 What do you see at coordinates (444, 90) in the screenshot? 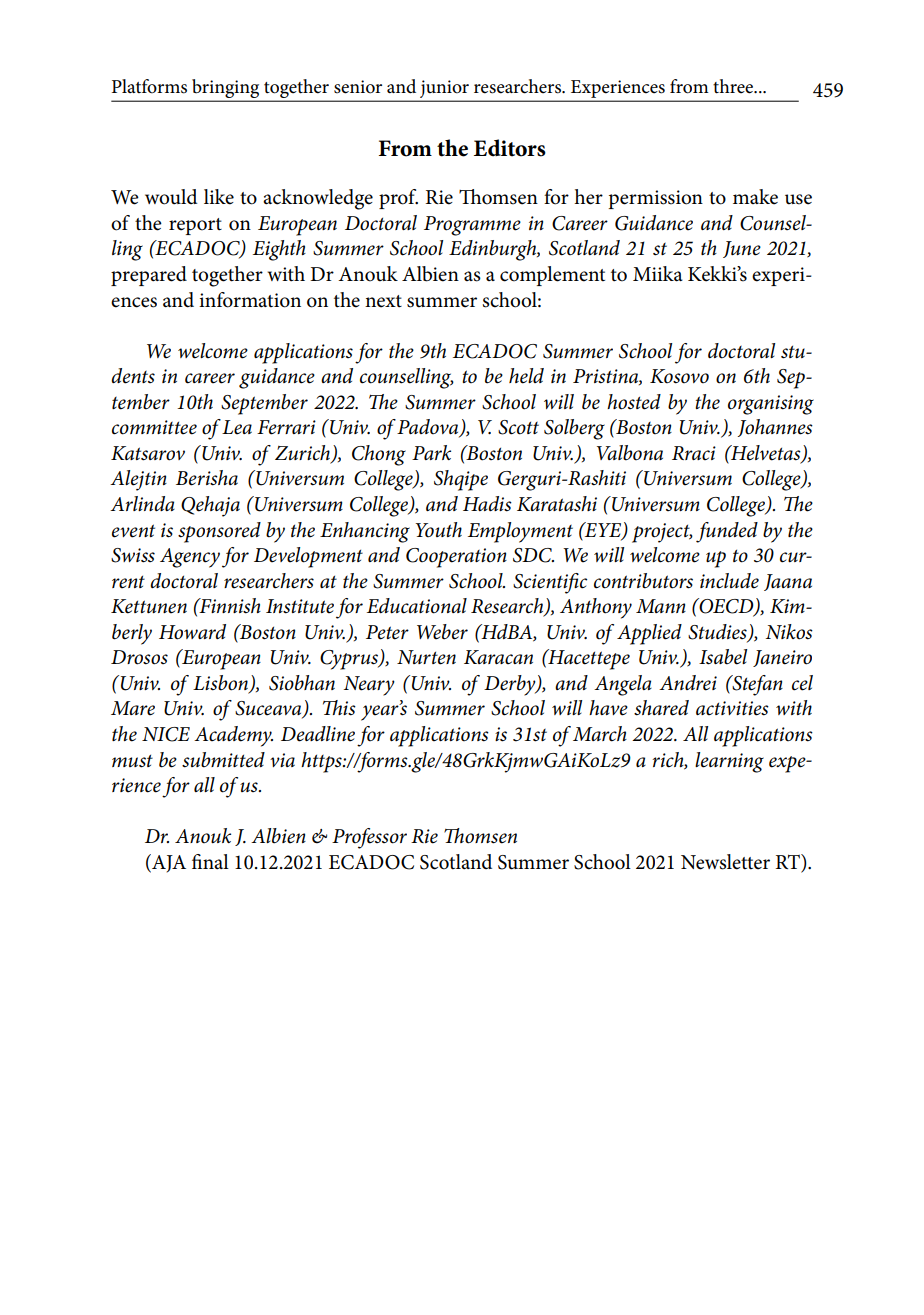
I see `junior` at bounding box center [444, 90].
